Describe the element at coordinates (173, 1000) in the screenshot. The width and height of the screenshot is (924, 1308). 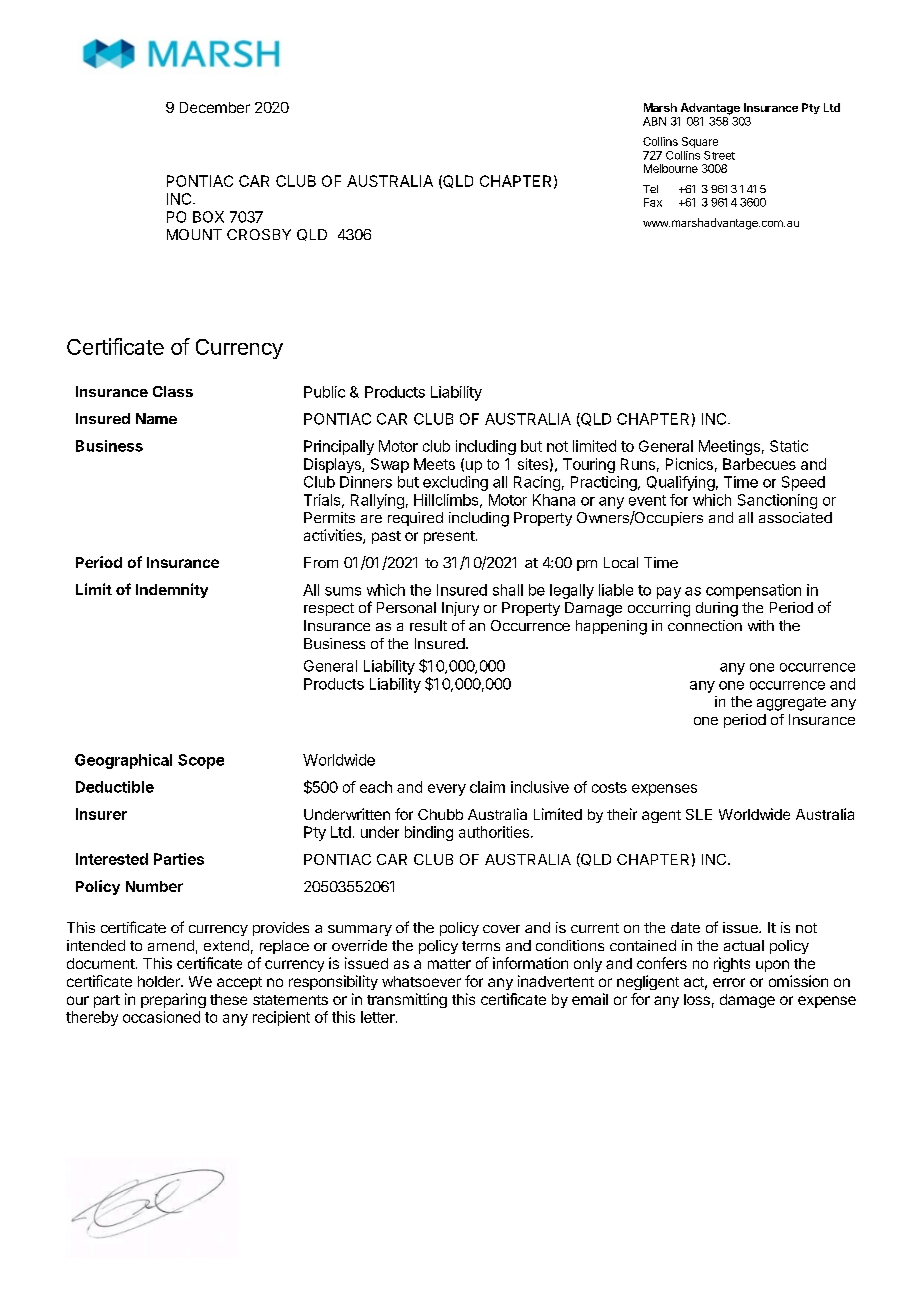
I see `preparing` at that location.
